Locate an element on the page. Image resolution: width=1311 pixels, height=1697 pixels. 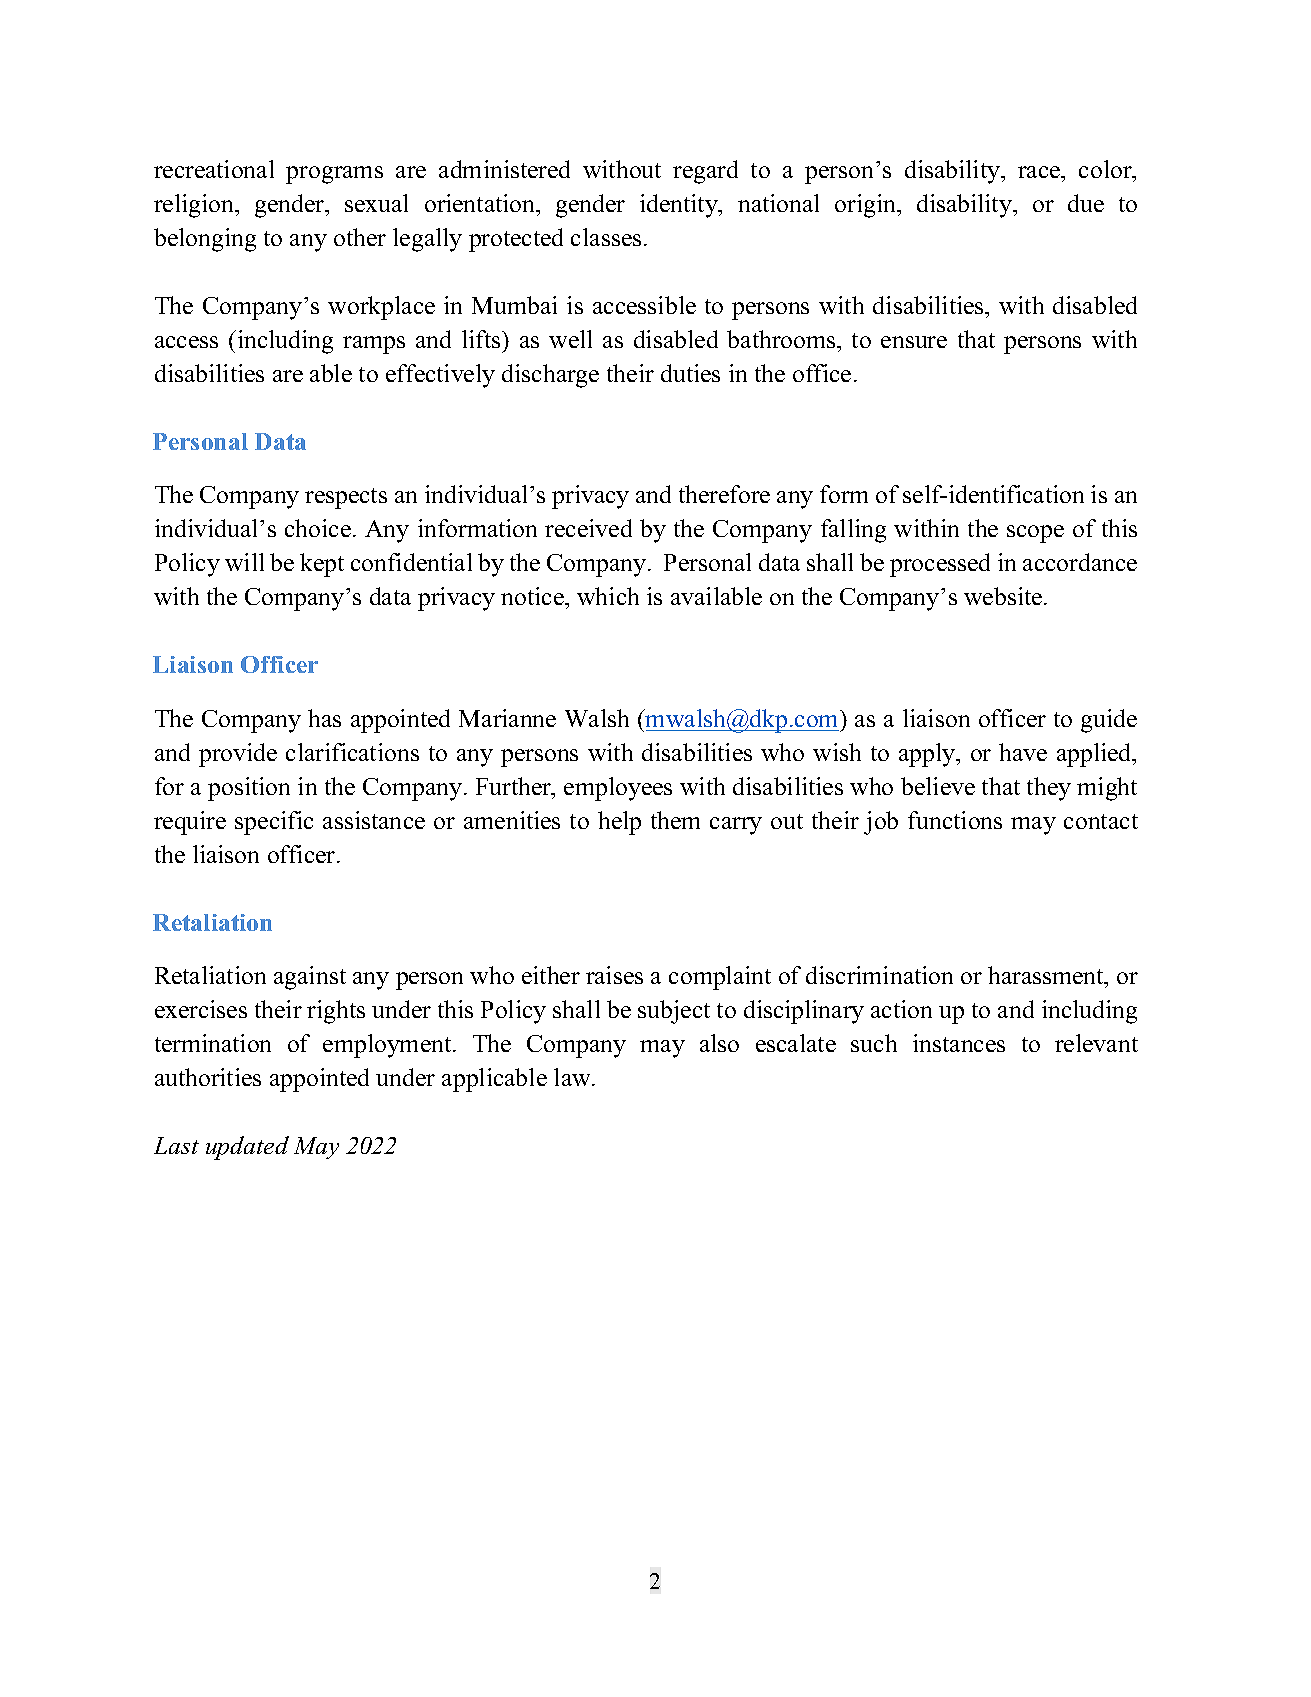
received is located at coordinates (588, 528).
